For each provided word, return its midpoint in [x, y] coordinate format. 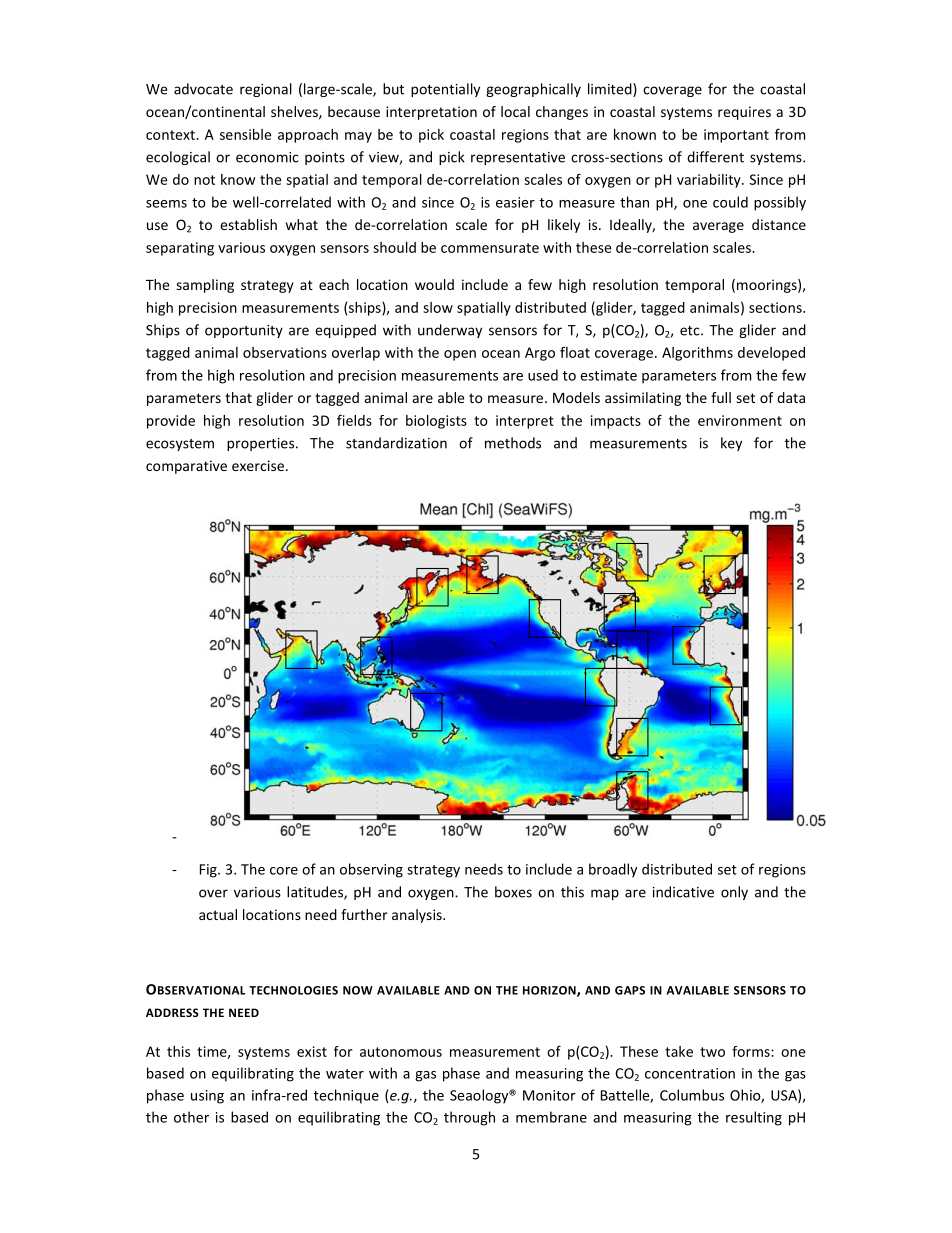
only [734, 893]
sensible [245, 134]
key [731, 444]
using [207, 1097]
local [515, 111]
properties [260, 444]
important [736, 136]
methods [513, 443]
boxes [513, 892]
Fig [209, 871]
